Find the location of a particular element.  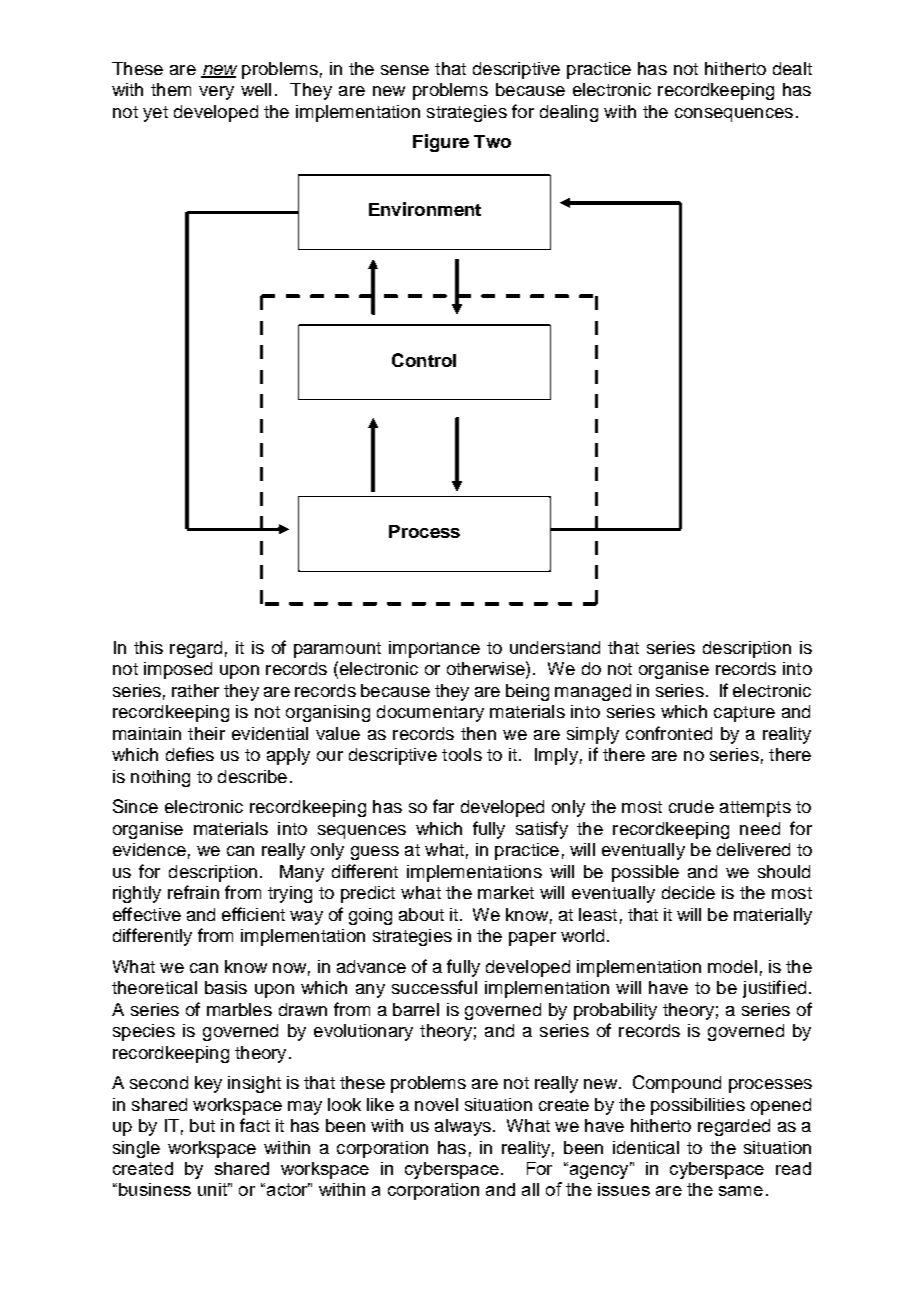

importance is located at coordinates (434, 649).
